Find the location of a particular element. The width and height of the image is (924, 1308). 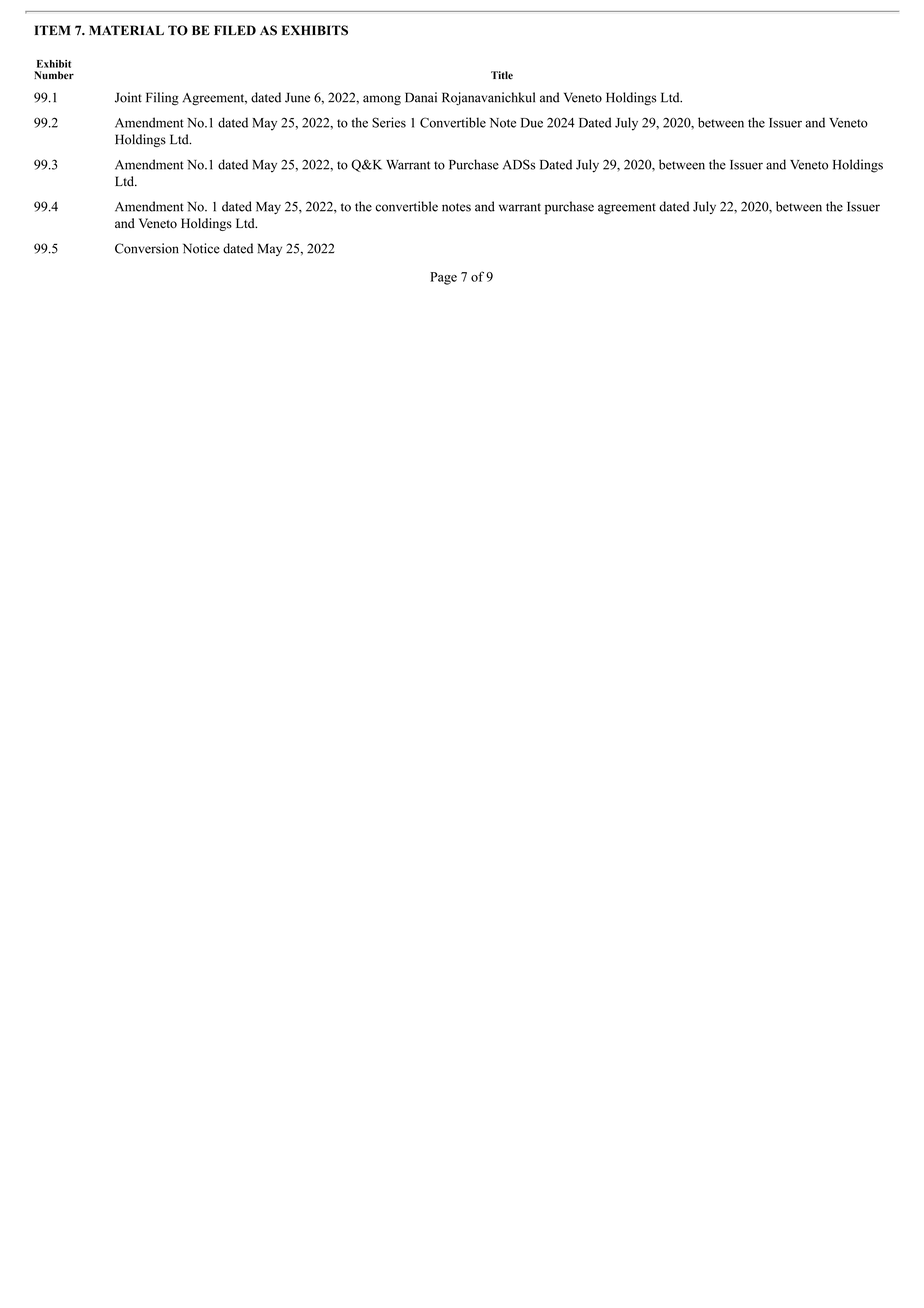

Due is located at coordinates (532, 123).
